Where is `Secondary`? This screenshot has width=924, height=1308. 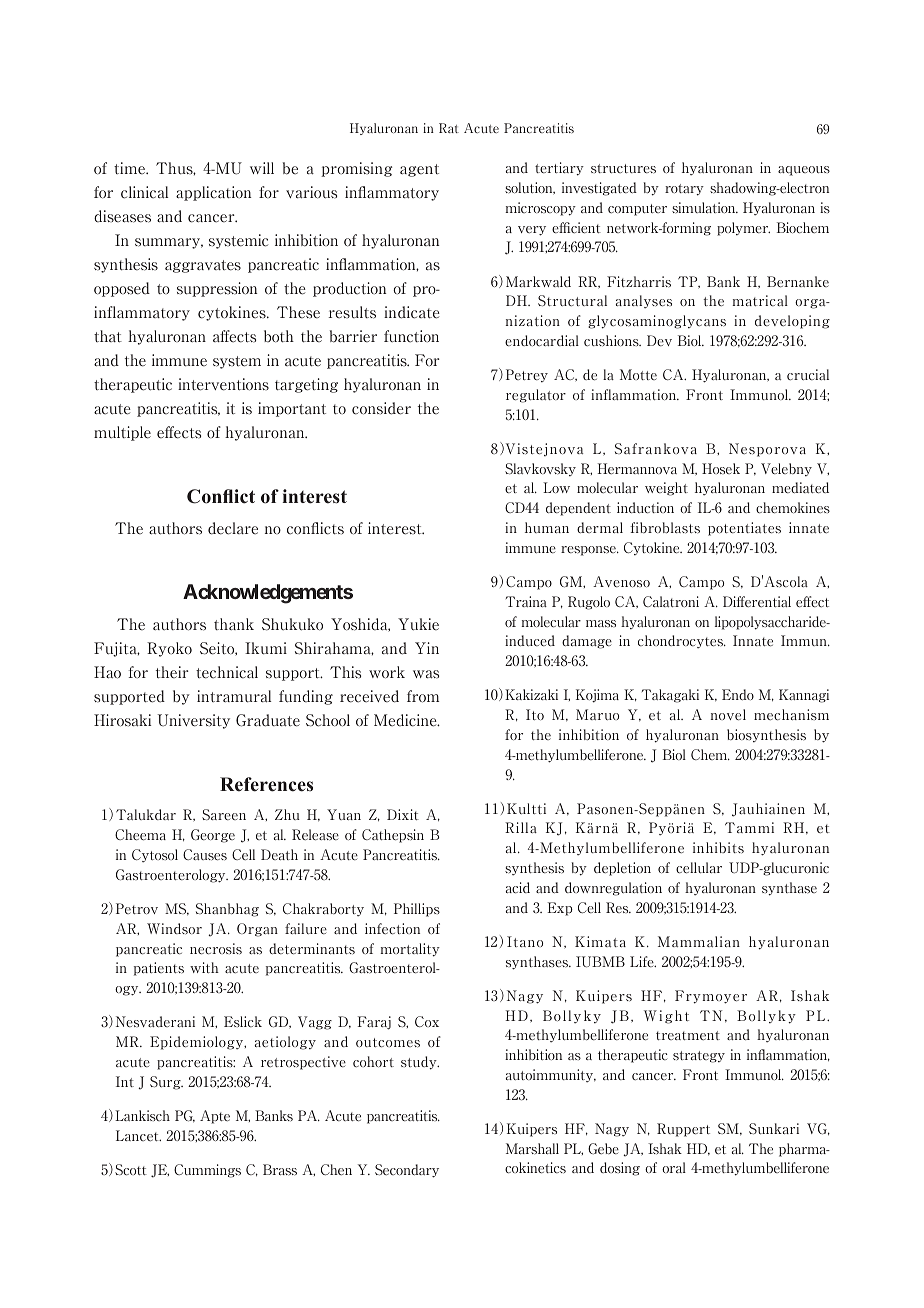 Secondary is located at coordinates (407, 1171).
